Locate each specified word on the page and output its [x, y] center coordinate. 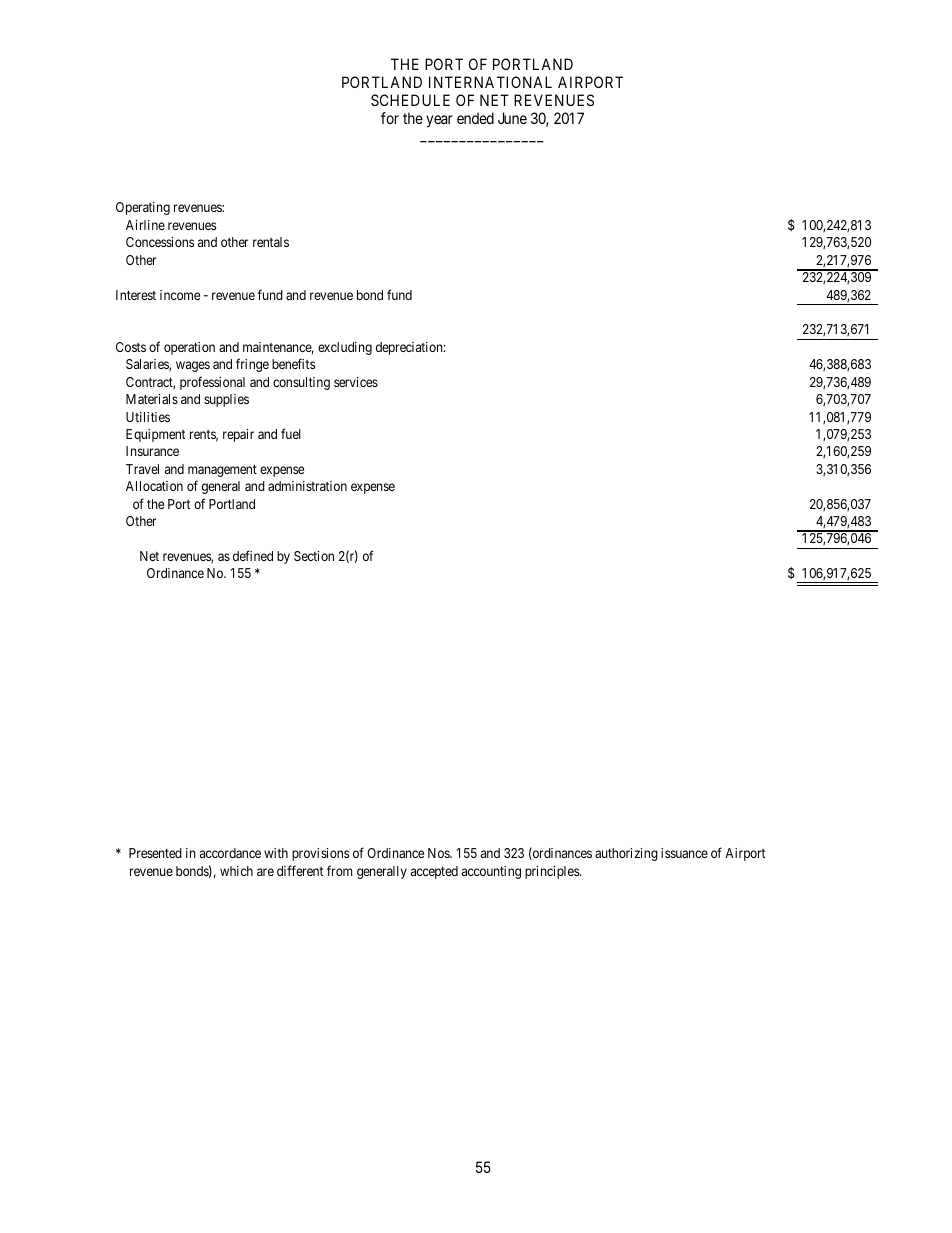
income [180, 295]
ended [475, 118]
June [512, 118]
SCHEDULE [410, 100]
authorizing [626, 854]
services [356, 382]
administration [307, 486]
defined [253, 555]
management [222, 471]
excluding [345, 348]
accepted [434, 872]
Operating [143, 208]
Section [314, 556]
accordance [230, 853]
